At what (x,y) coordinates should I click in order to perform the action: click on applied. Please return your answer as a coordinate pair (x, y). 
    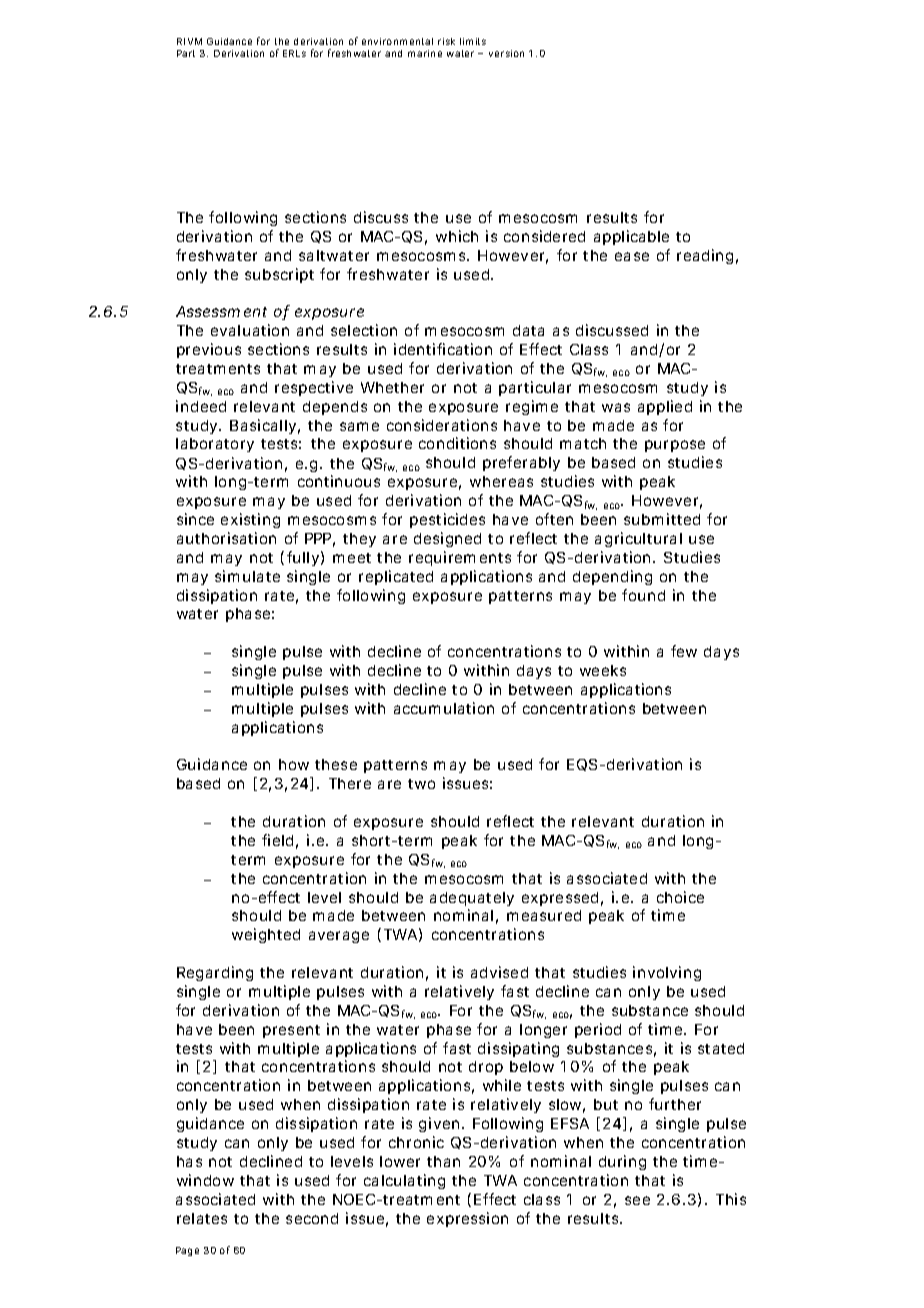
    Looking at the image, I should click on (665, 407).
